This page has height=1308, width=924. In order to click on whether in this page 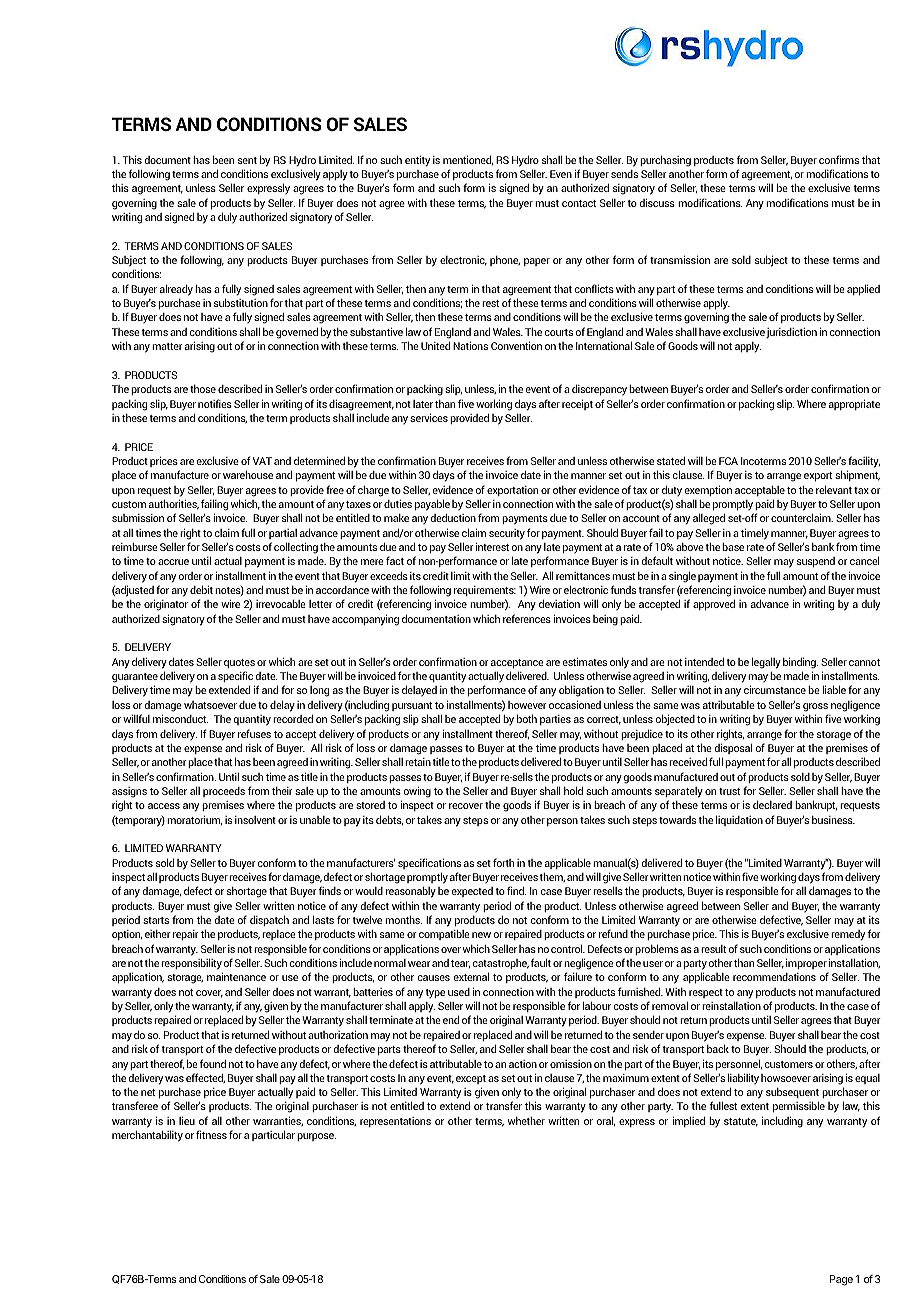, I will do `click(526, 1121)`.
